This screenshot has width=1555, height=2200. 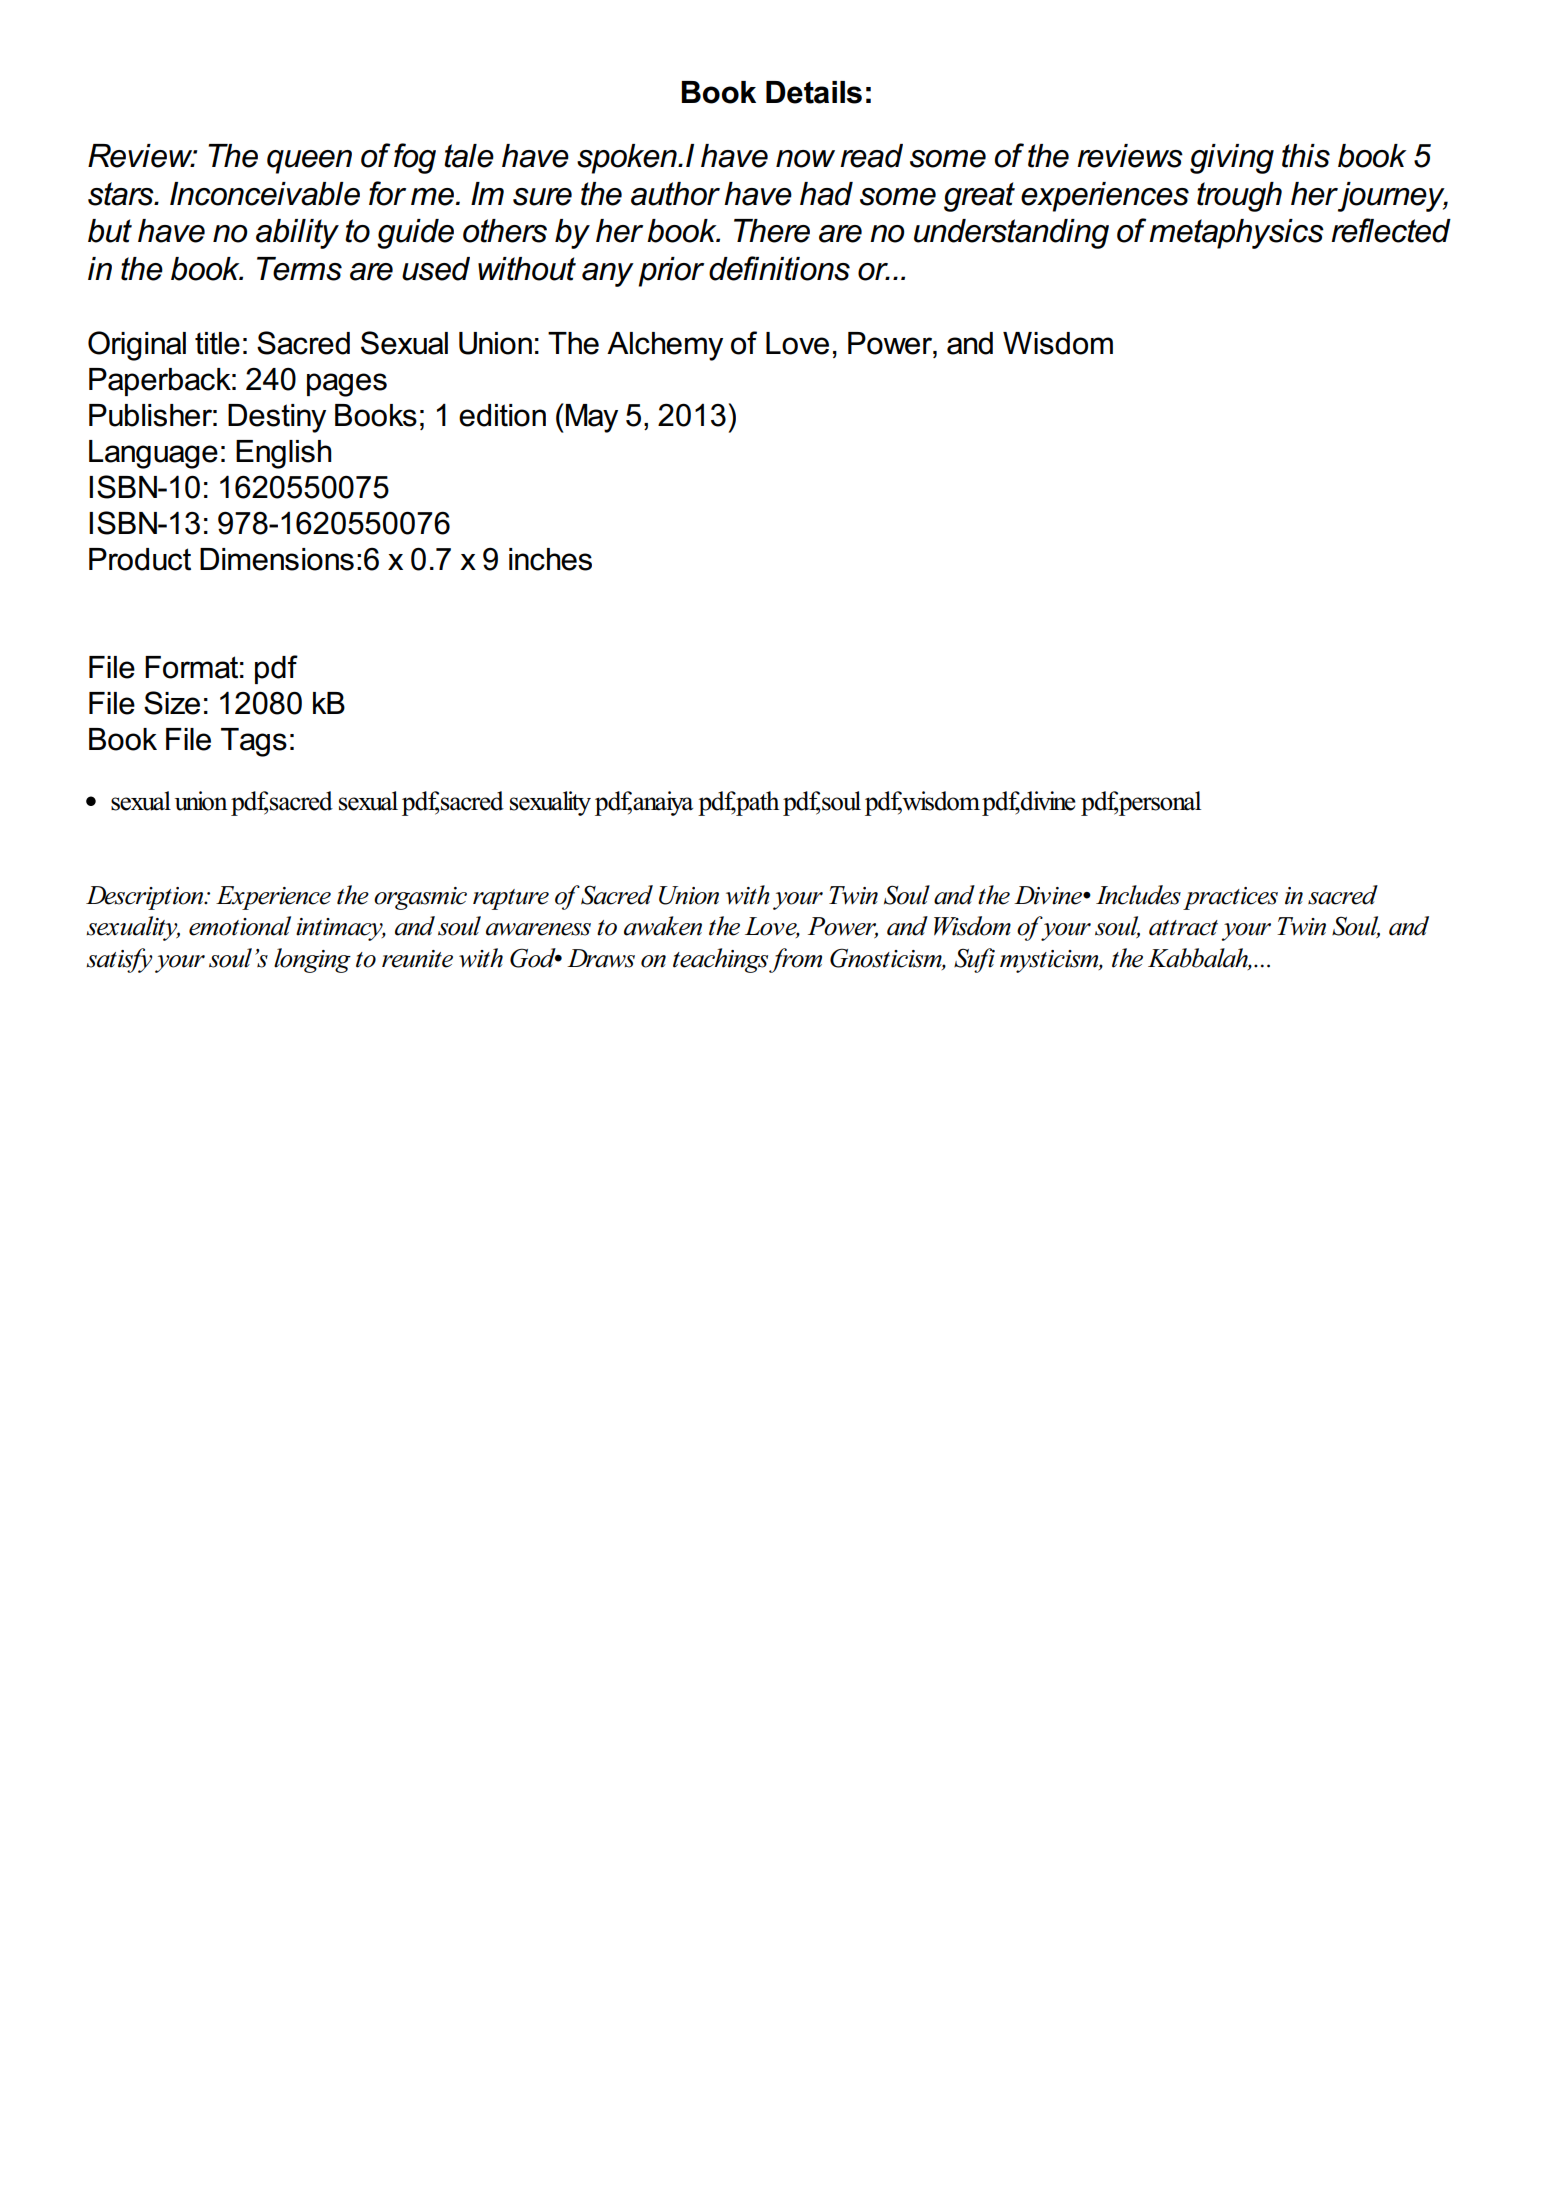 What do you see at coordinates (592, 418) in the screenshot?
I see `May` at bounding box center [592, 418].
